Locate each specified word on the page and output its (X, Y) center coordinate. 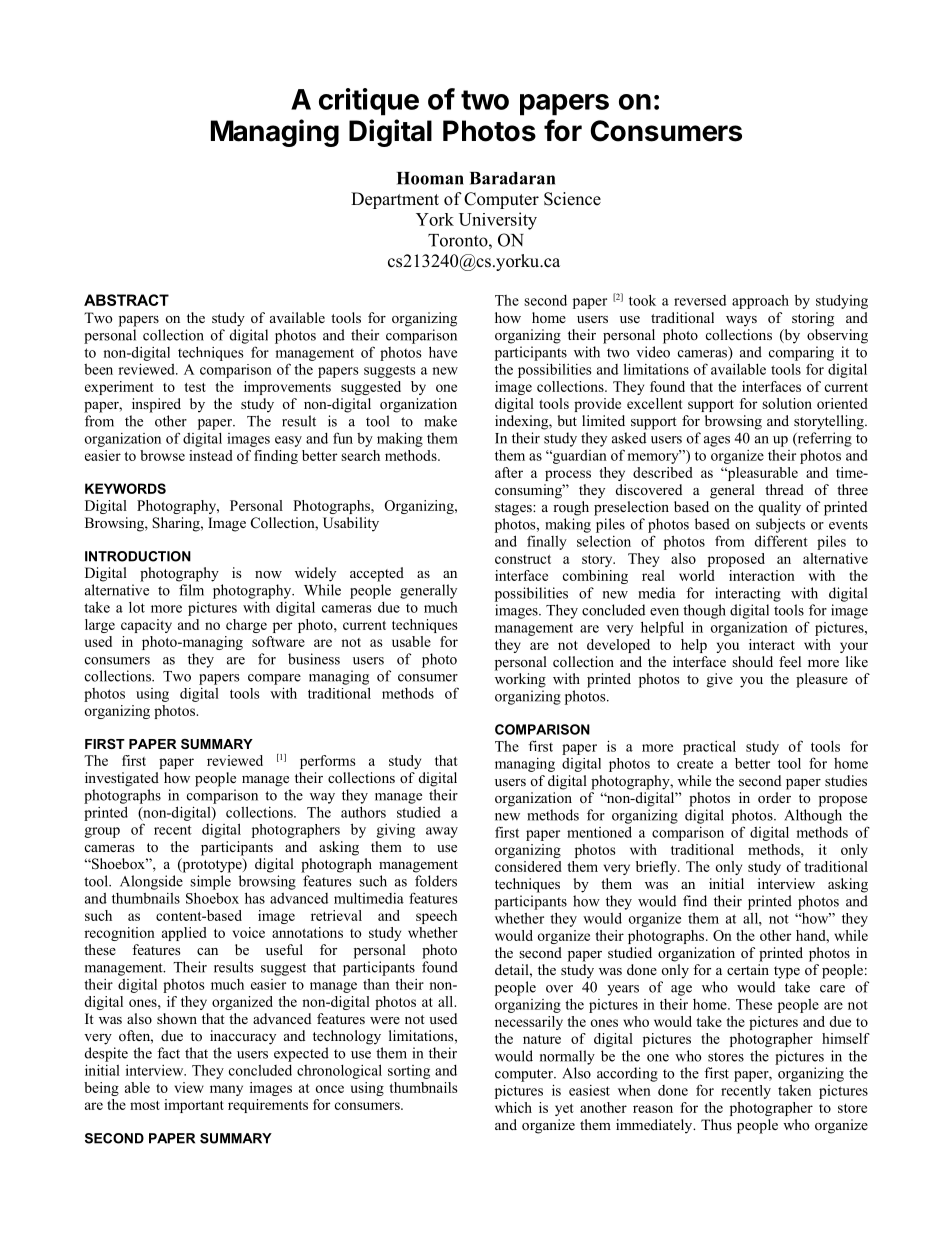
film (191, 590)
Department (395, 200)
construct (523, 559)
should (752, 661)
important (194, 1106)
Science (572, 199)
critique (369, 102)
